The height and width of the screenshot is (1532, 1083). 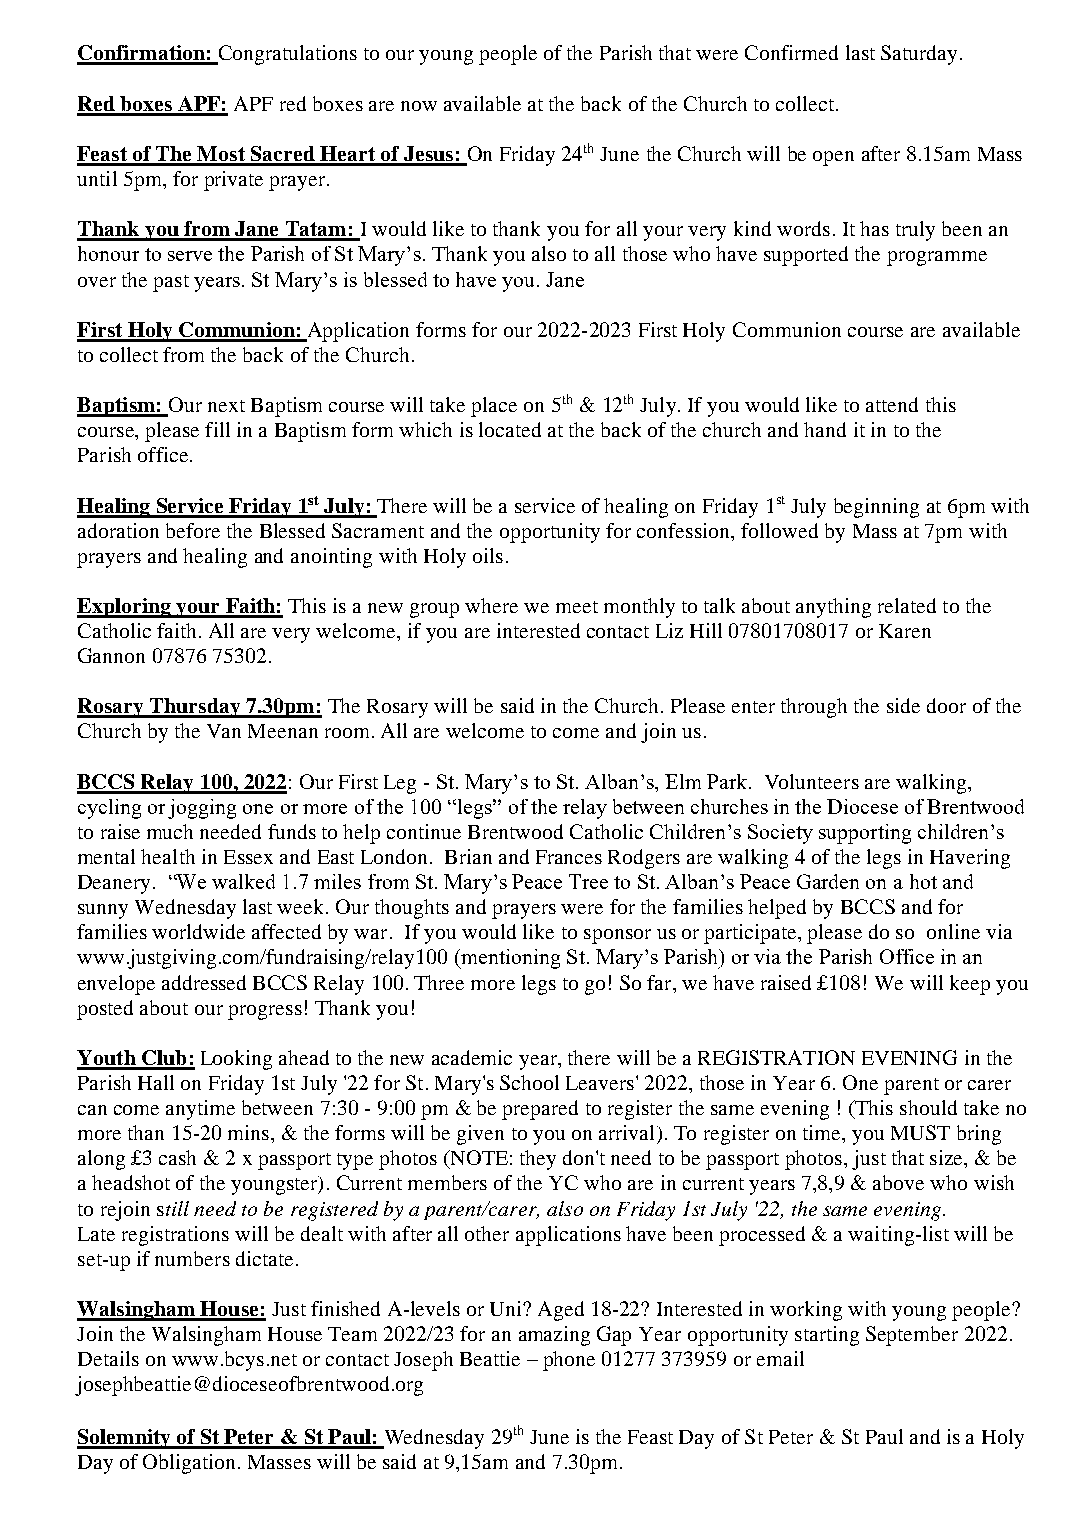 What do you see at coordinates (419, 106) in the screenshot?
I see `now` at bounding box center [419, 106].
